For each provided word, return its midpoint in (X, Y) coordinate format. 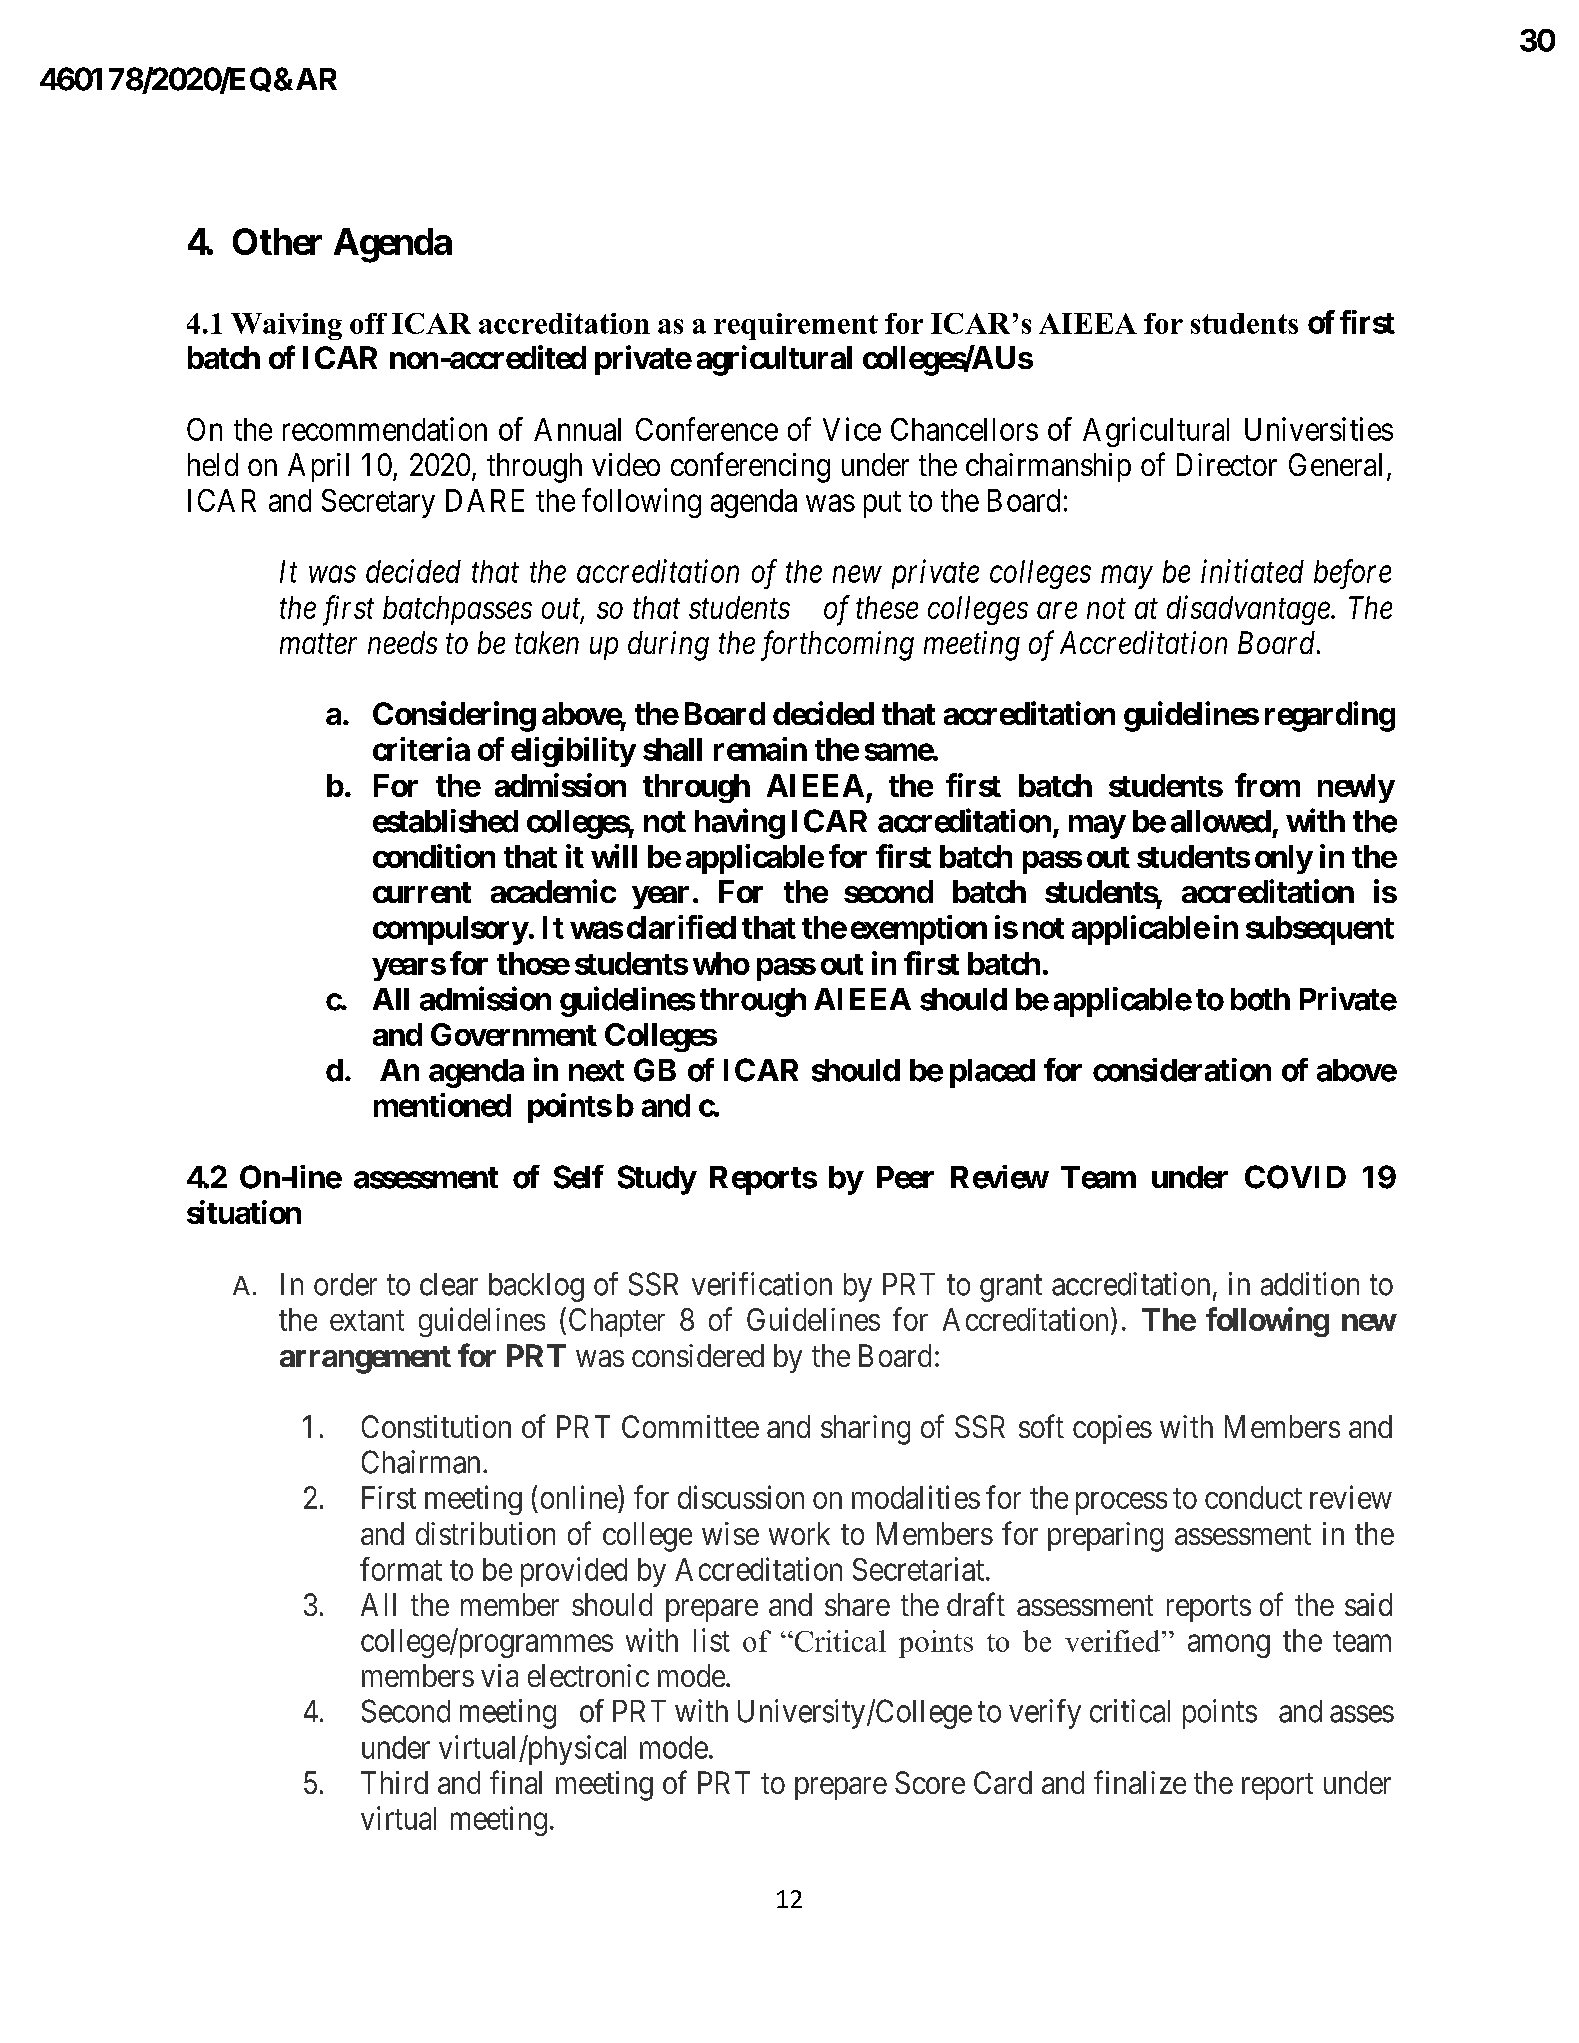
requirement (796, 326)
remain (760, 749)
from (1267, 785)
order (345, 1284)
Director (1227, 464)
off (368, 323)
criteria (421, 749)
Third (394, 1782)
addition (1310, 1284)
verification (762, 1284)
